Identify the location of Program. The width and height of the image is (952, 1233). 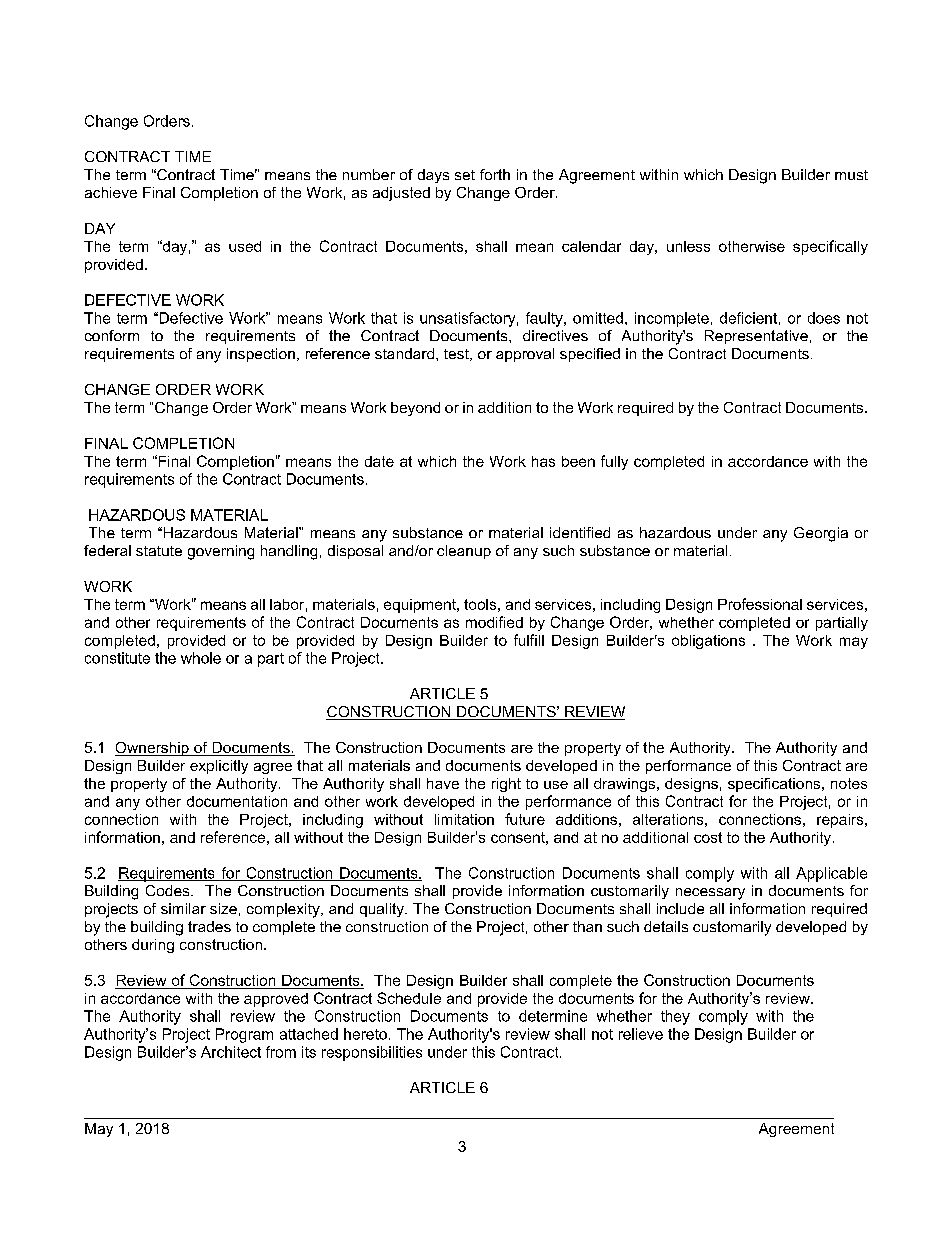
(244, 1035).
